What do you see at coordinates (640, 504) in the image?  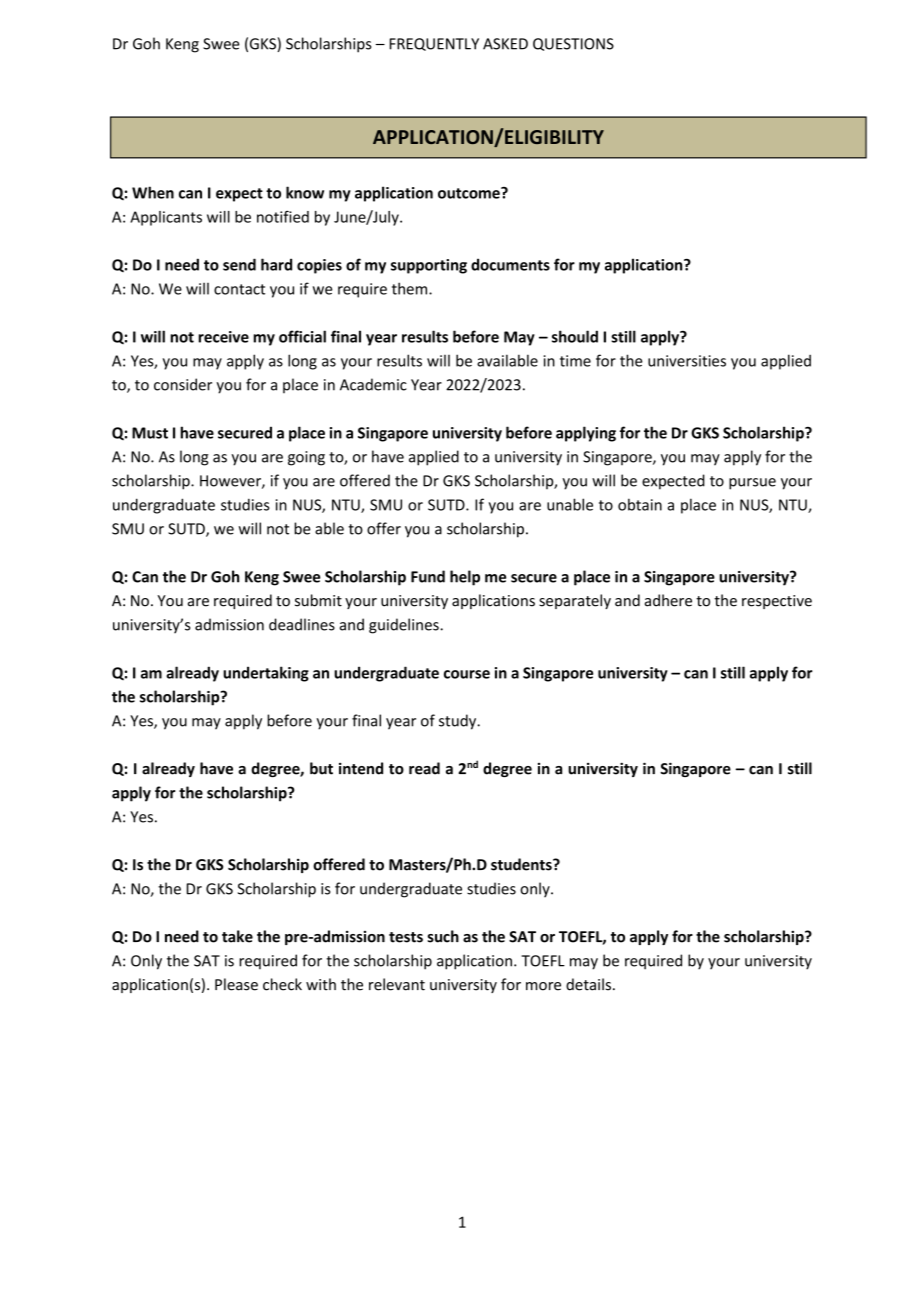 I see `obtain` at bounding box center [640, 504].
